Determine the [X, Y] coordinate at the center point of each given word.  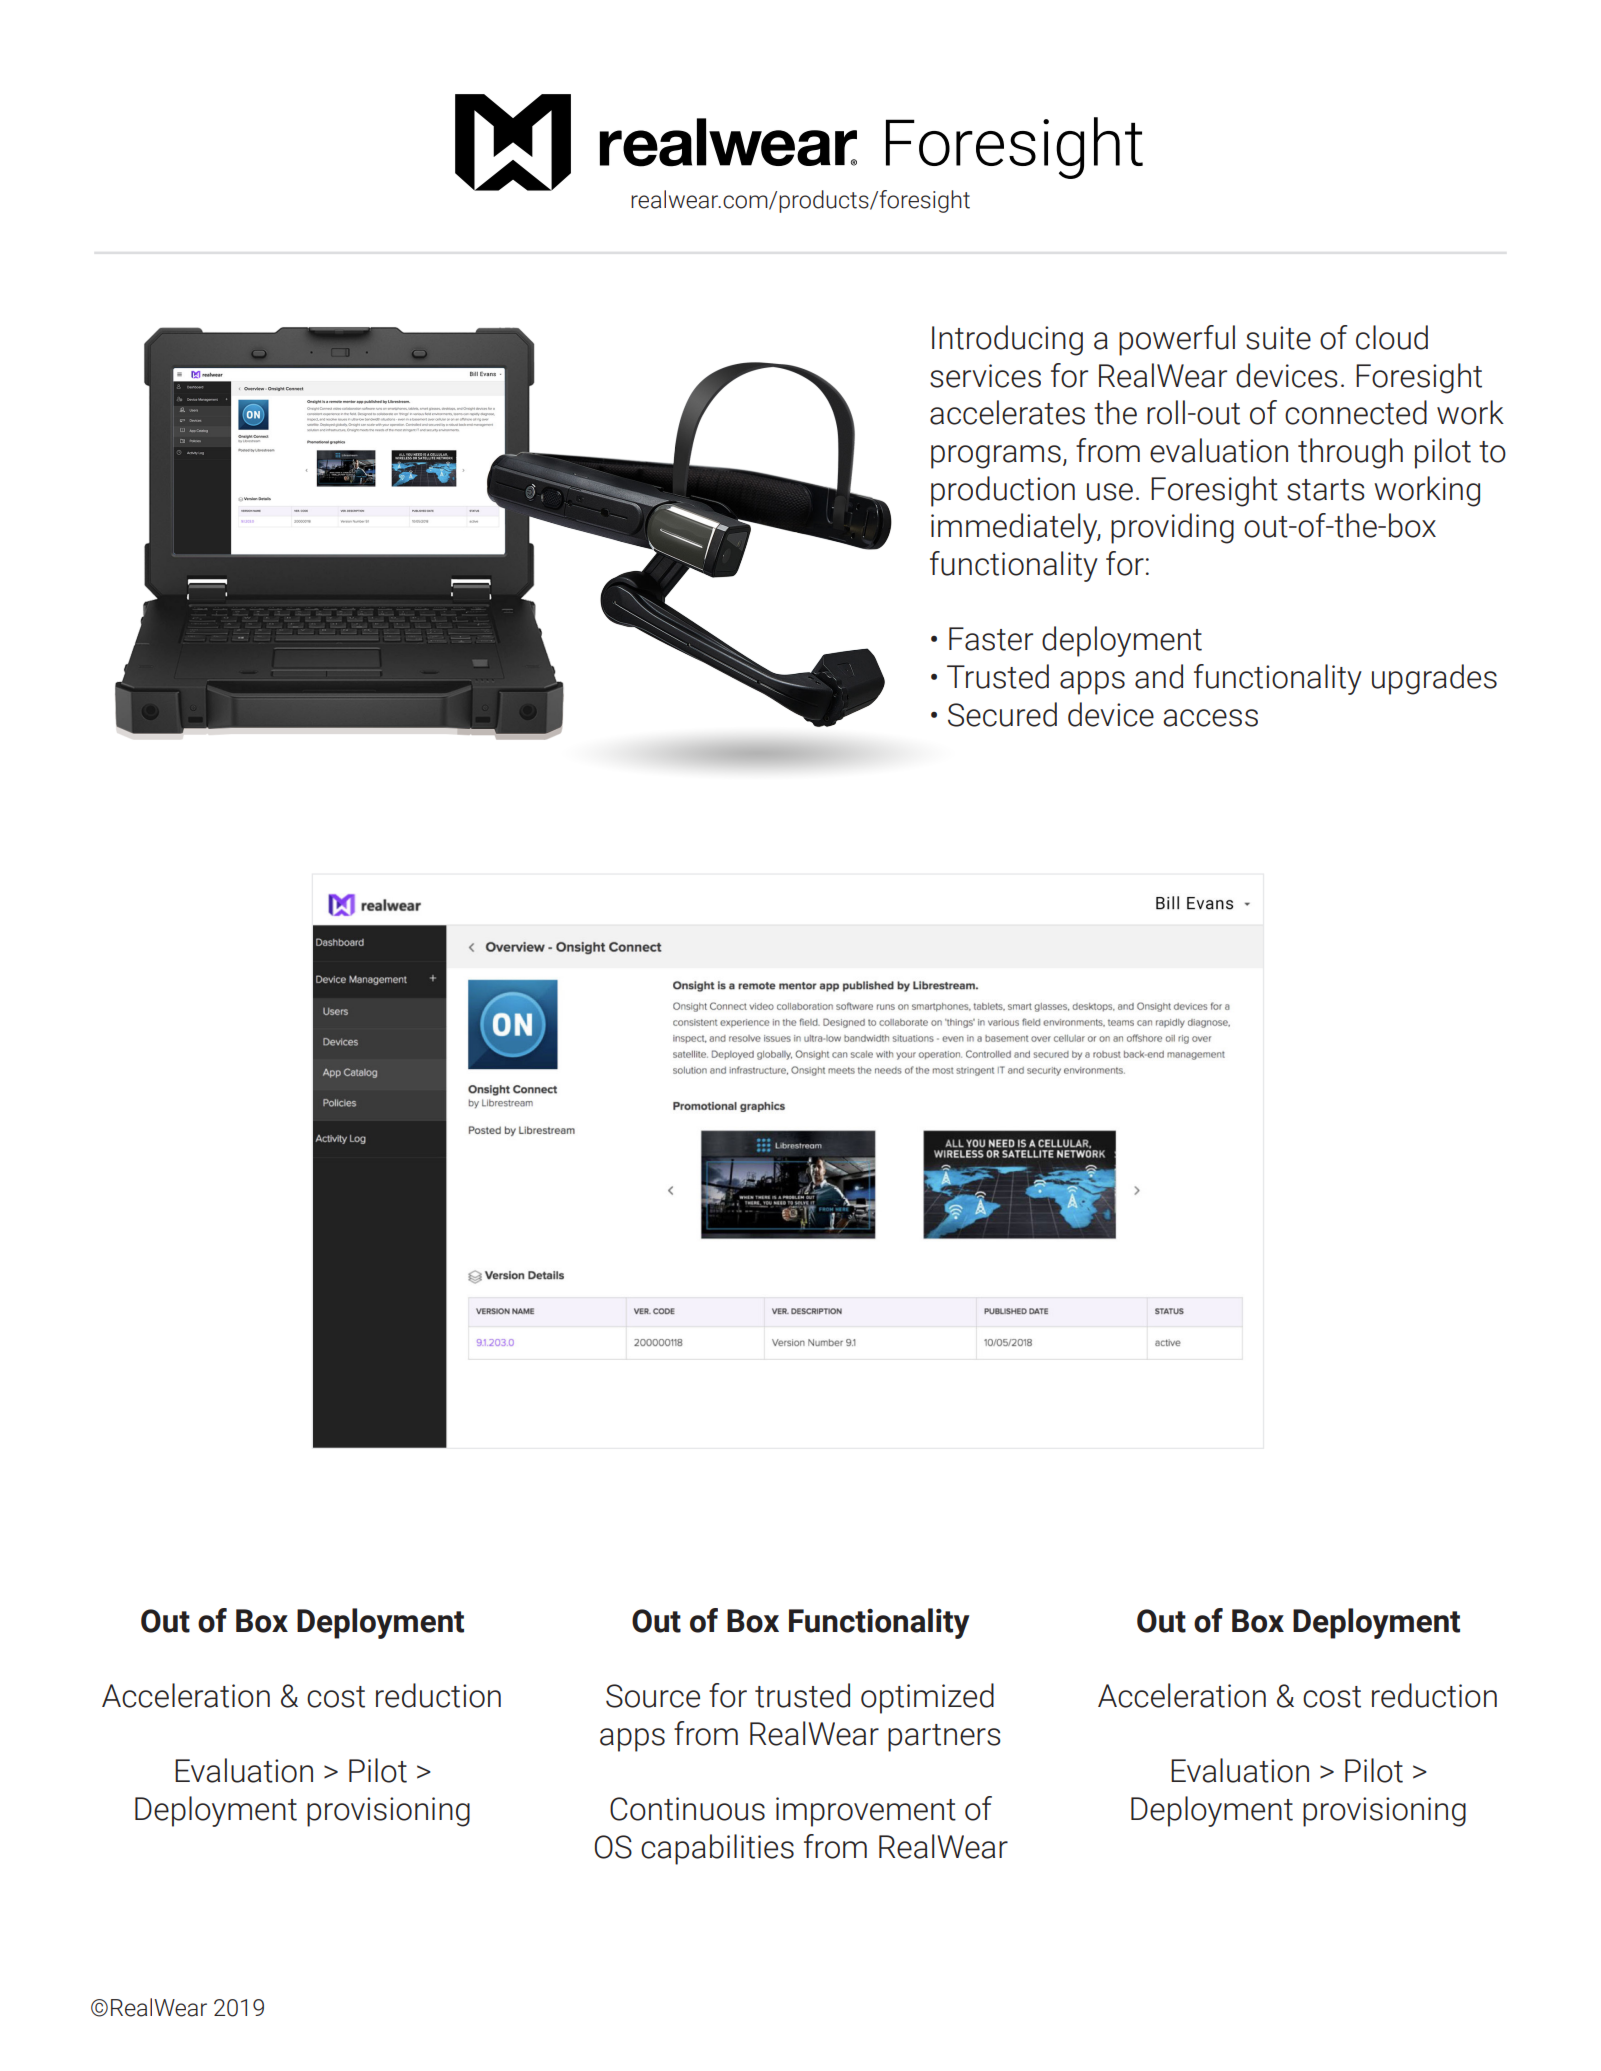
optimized [927, 1698]
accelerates [1007, 412]
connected [1356, 412]
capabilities [717, 1849]
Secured [1002, 714]
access [1210, 718]
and [1159, 676]
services [985, 376]
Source [653, 1696]
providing [1172, 528]
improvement [866, 1812]
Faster [991, 639]
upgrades [1434, 679]
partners [944, 1738]
